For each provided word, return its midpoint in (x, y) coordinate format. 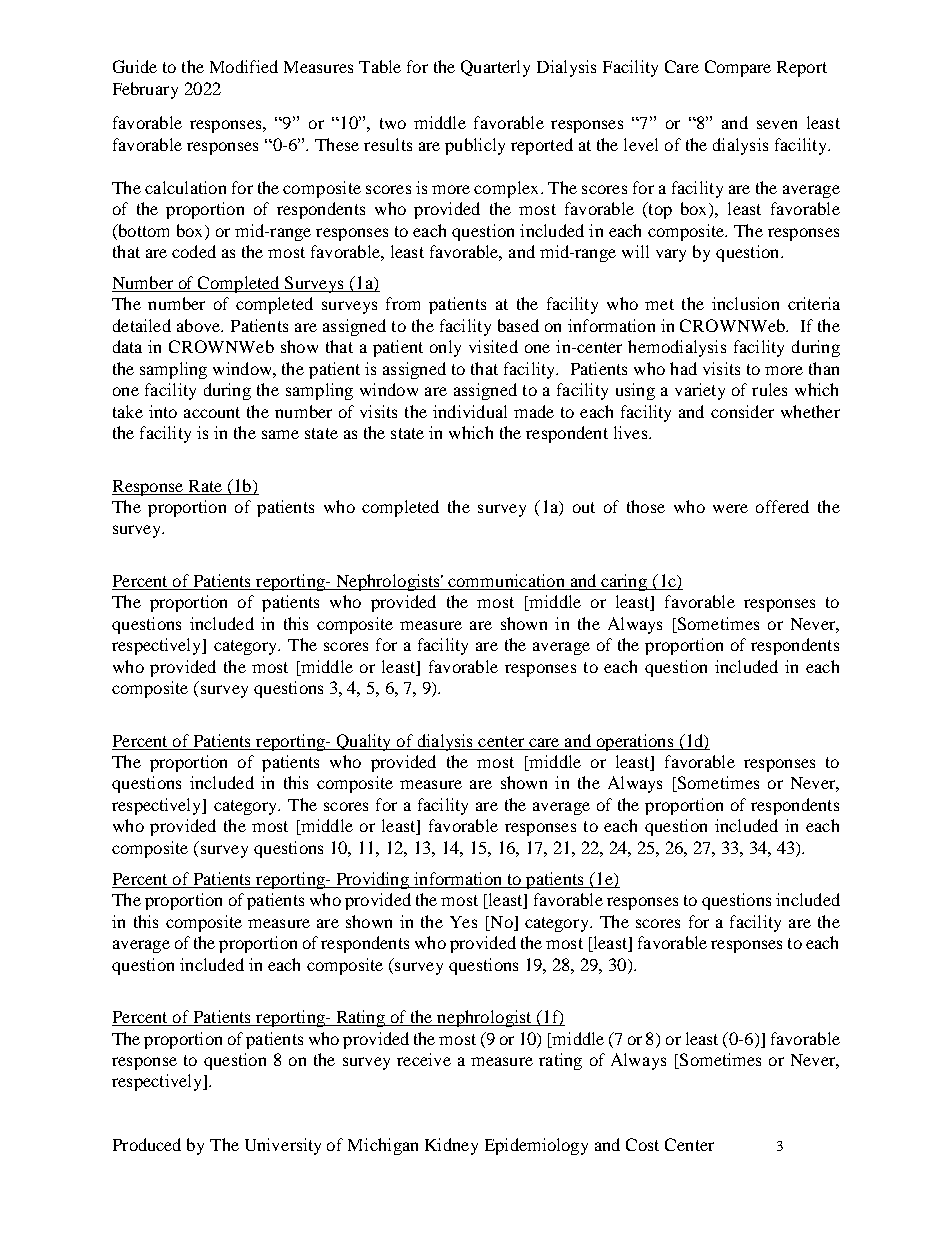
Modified (244, 66)
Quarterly (495, 68)
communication (506, 580)
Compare (738, 68)
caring (624, 582)
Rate (205, 486)
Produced (147, 1144)
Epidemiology (536, 1146)
